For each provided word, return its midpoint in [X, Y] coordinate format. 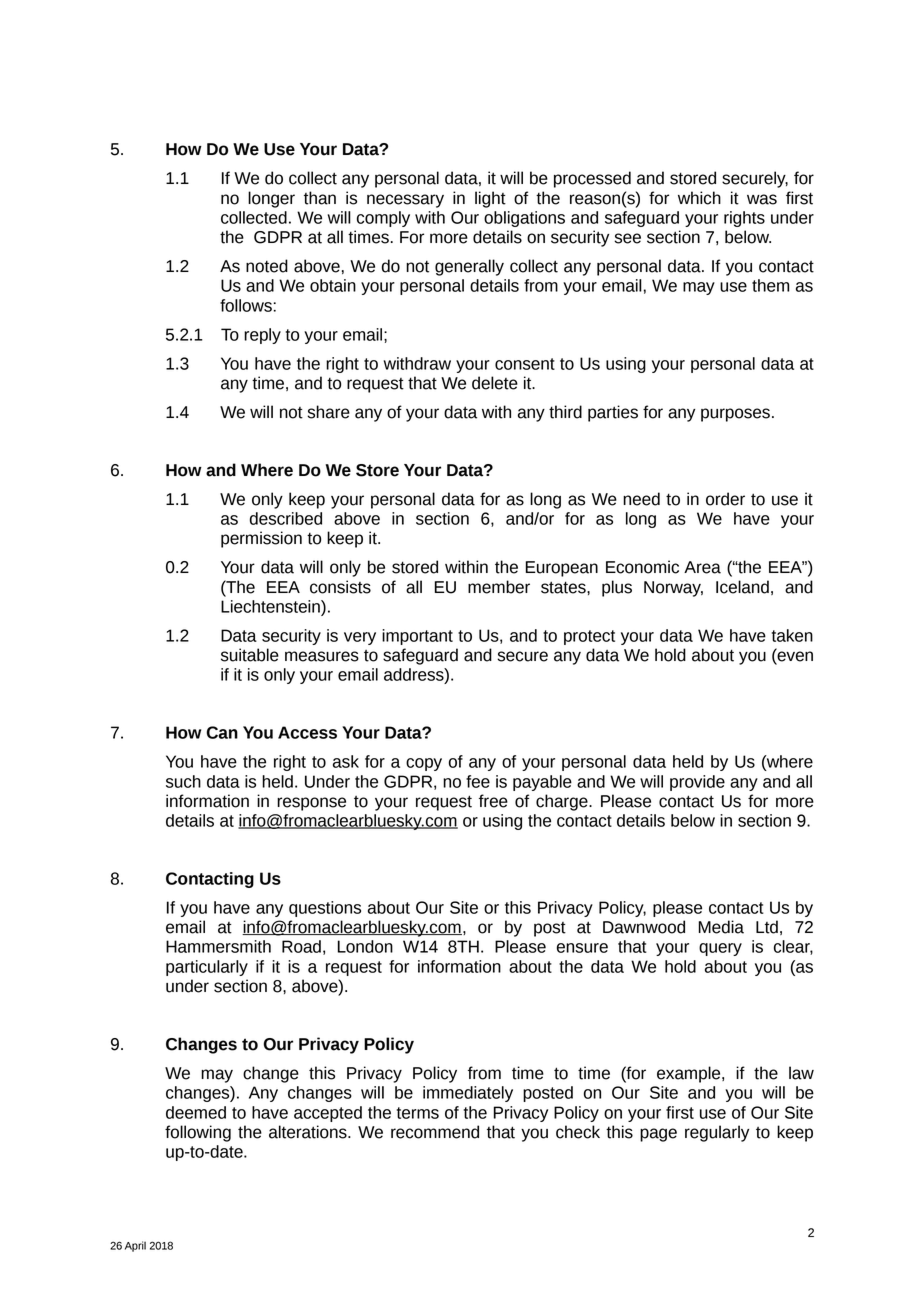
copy [424, 764]
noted [267, 266]
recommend [435, 1132]
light [490, 199]
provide [697, 783]
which [699, 198]
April [135, 1246]
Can [222, 732]
